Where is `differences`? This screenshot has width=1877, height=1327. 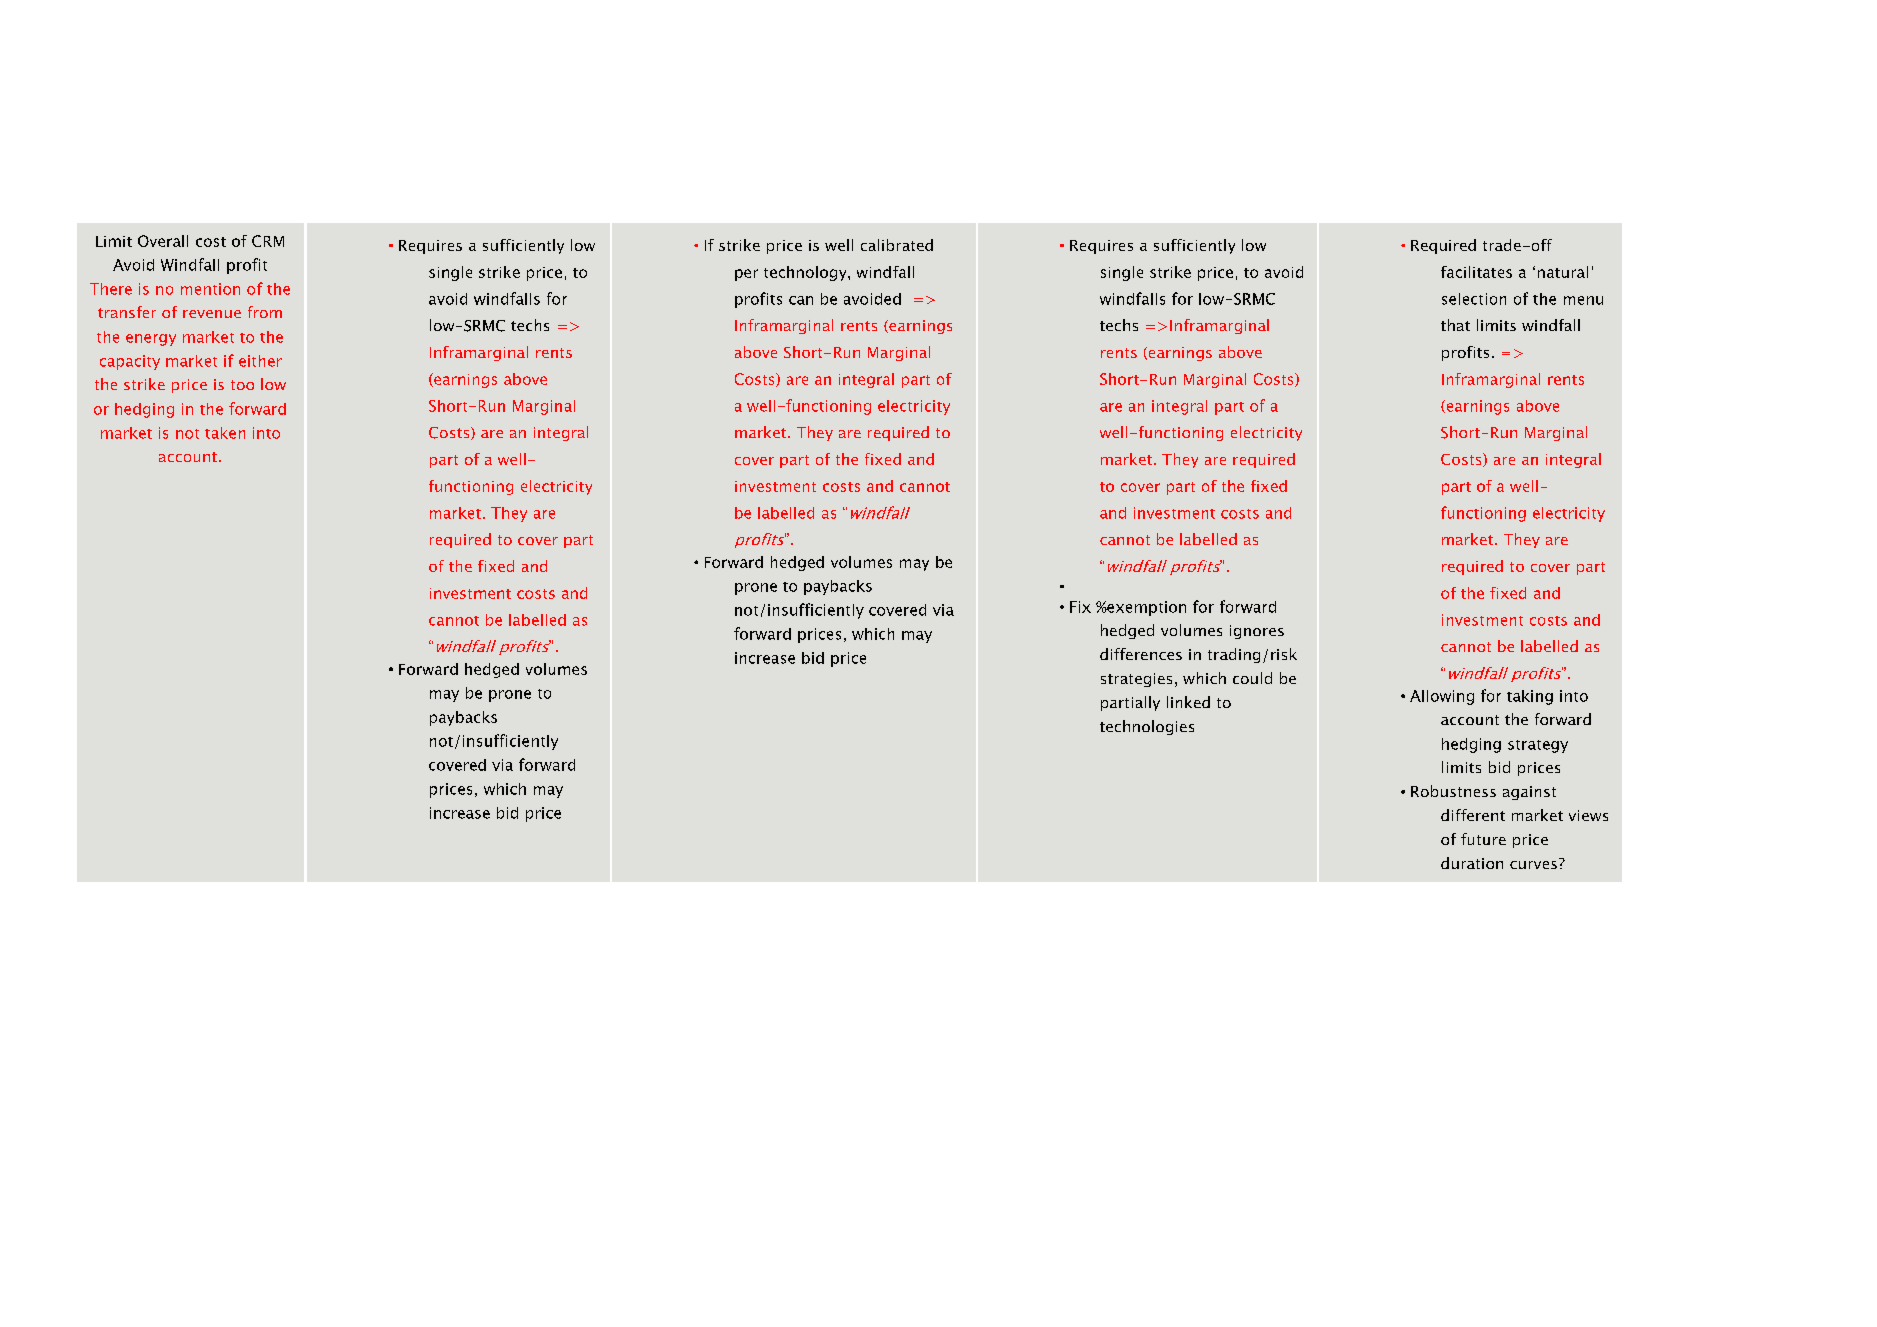
differences is located at coordinates (1141, 654).
